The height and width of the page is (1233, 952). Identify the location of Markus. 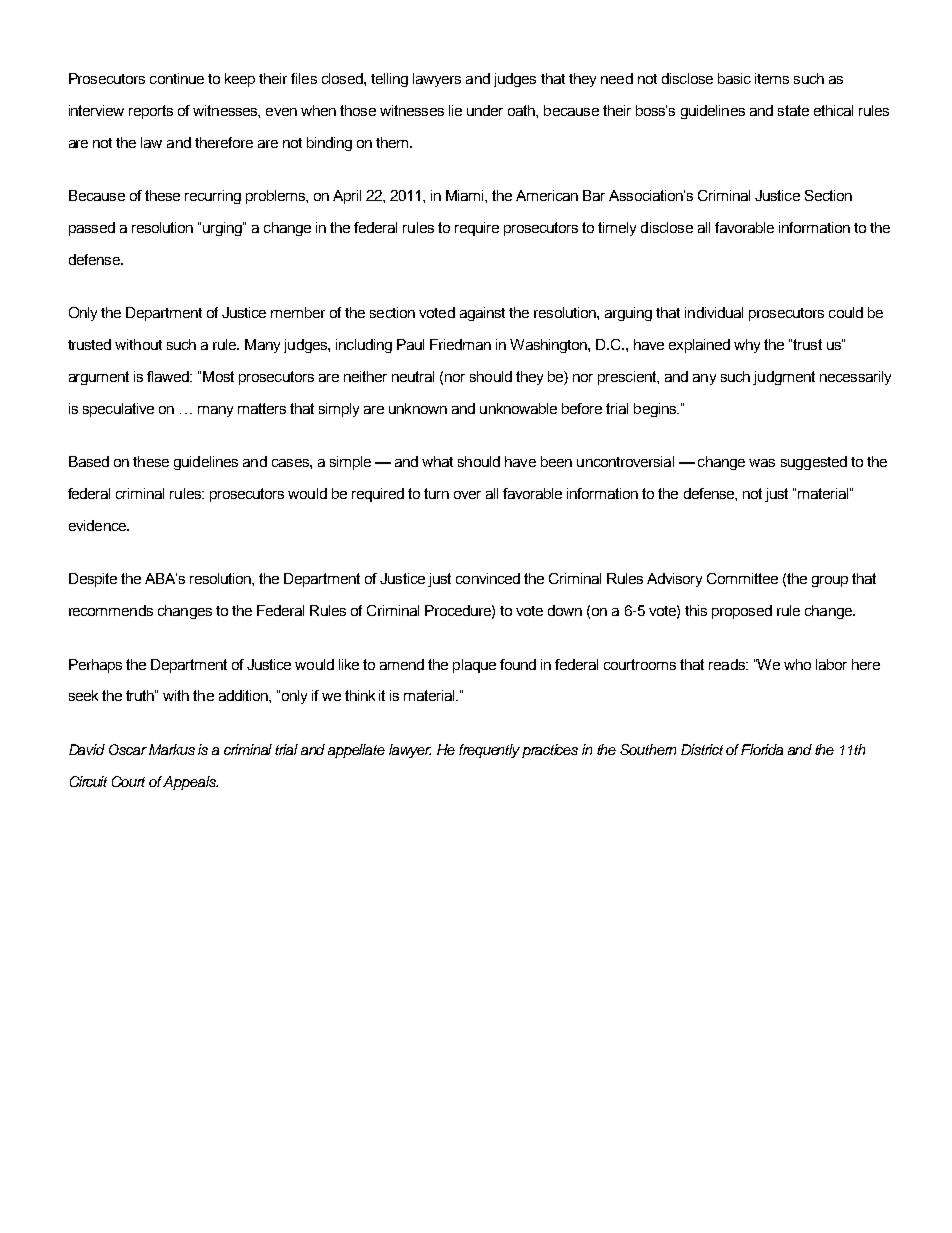
(172, 749).
